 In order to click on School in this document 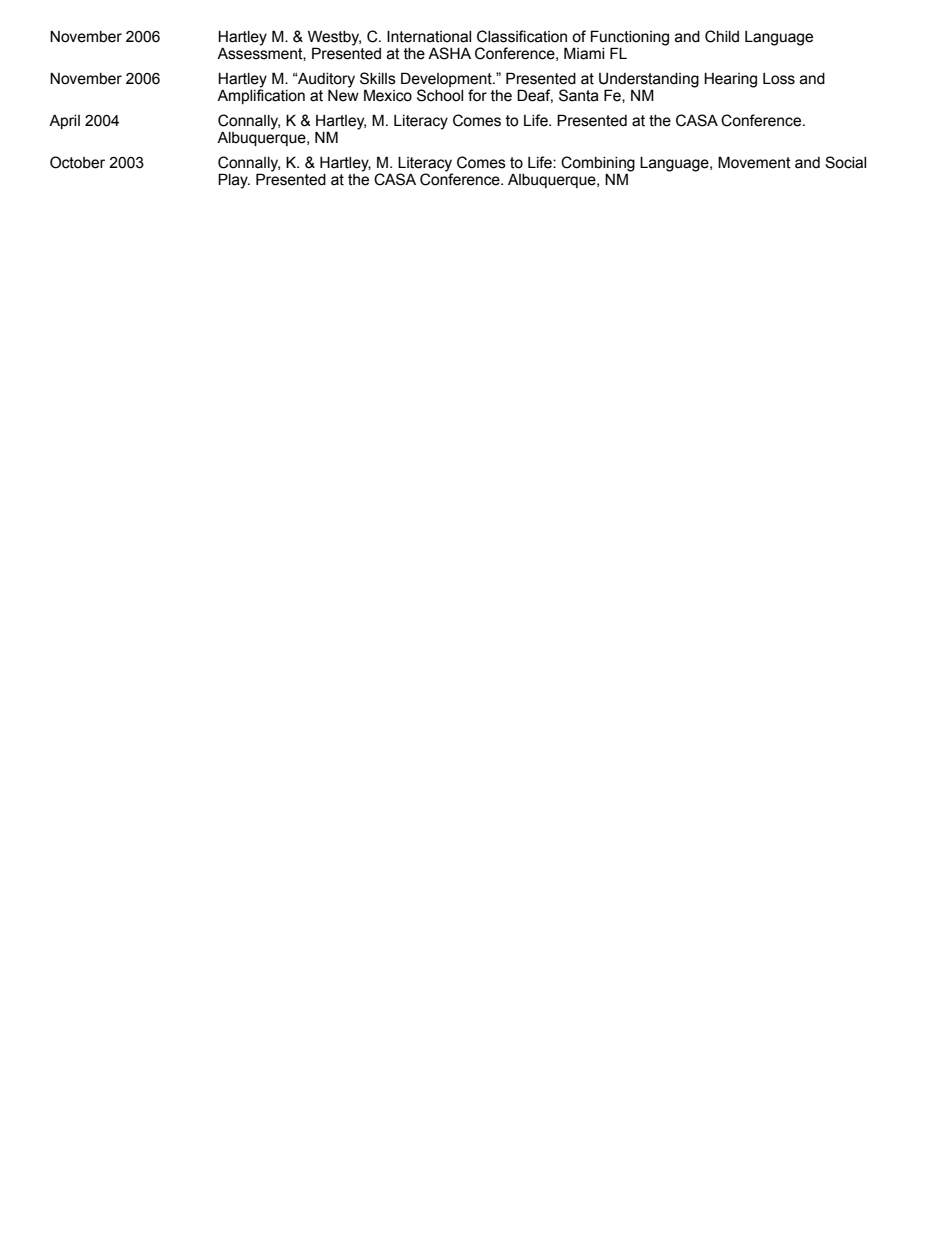, I will do `click(440, 95)`.
